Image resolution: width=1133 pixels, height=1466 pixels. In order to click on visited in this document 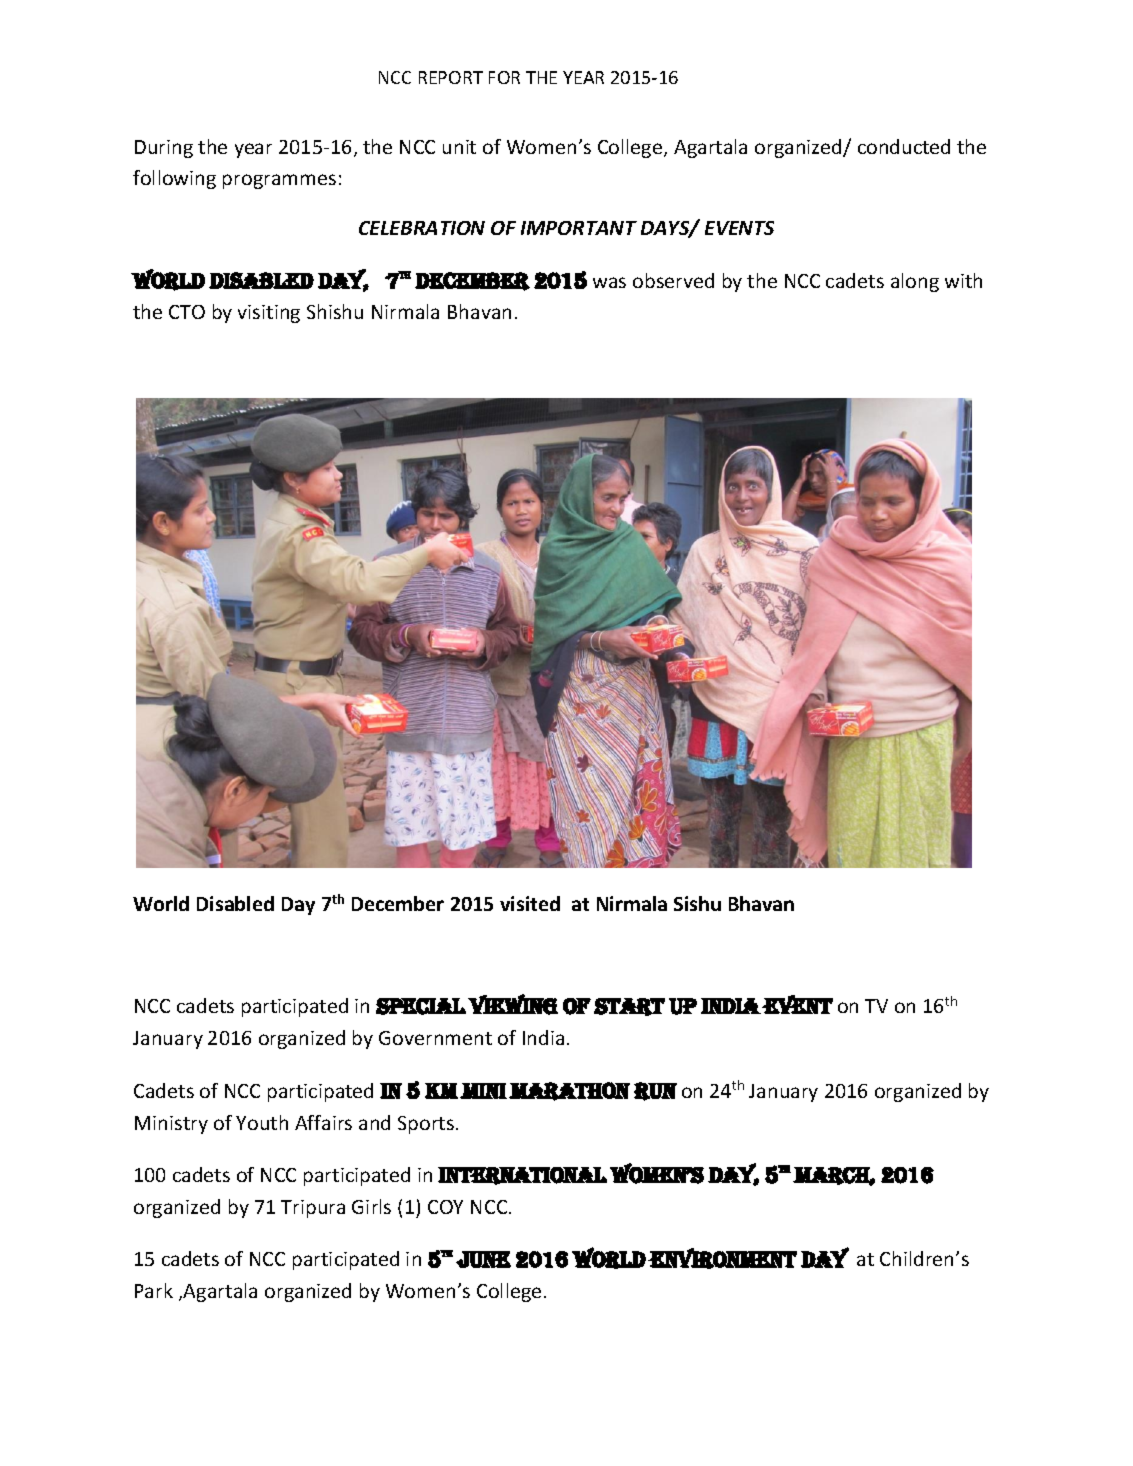, I will do `click(530, 903)`.
